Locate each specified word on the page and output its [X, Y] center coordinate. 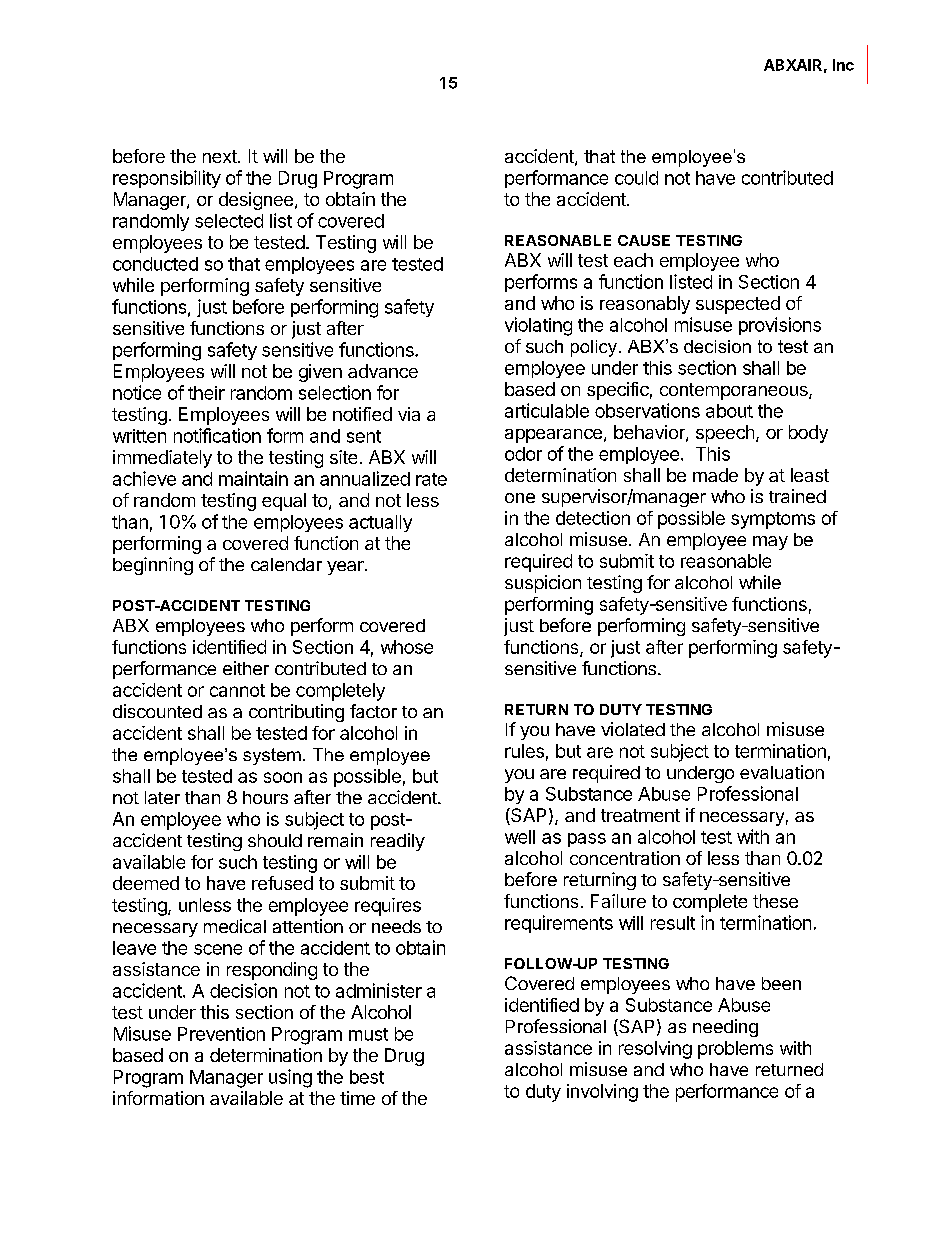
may [770, 543]
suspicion [543, 584]
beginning [153, 566]
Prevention [221, 1034]
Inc [843, 65]
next [221, 156]
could [636, 178]
